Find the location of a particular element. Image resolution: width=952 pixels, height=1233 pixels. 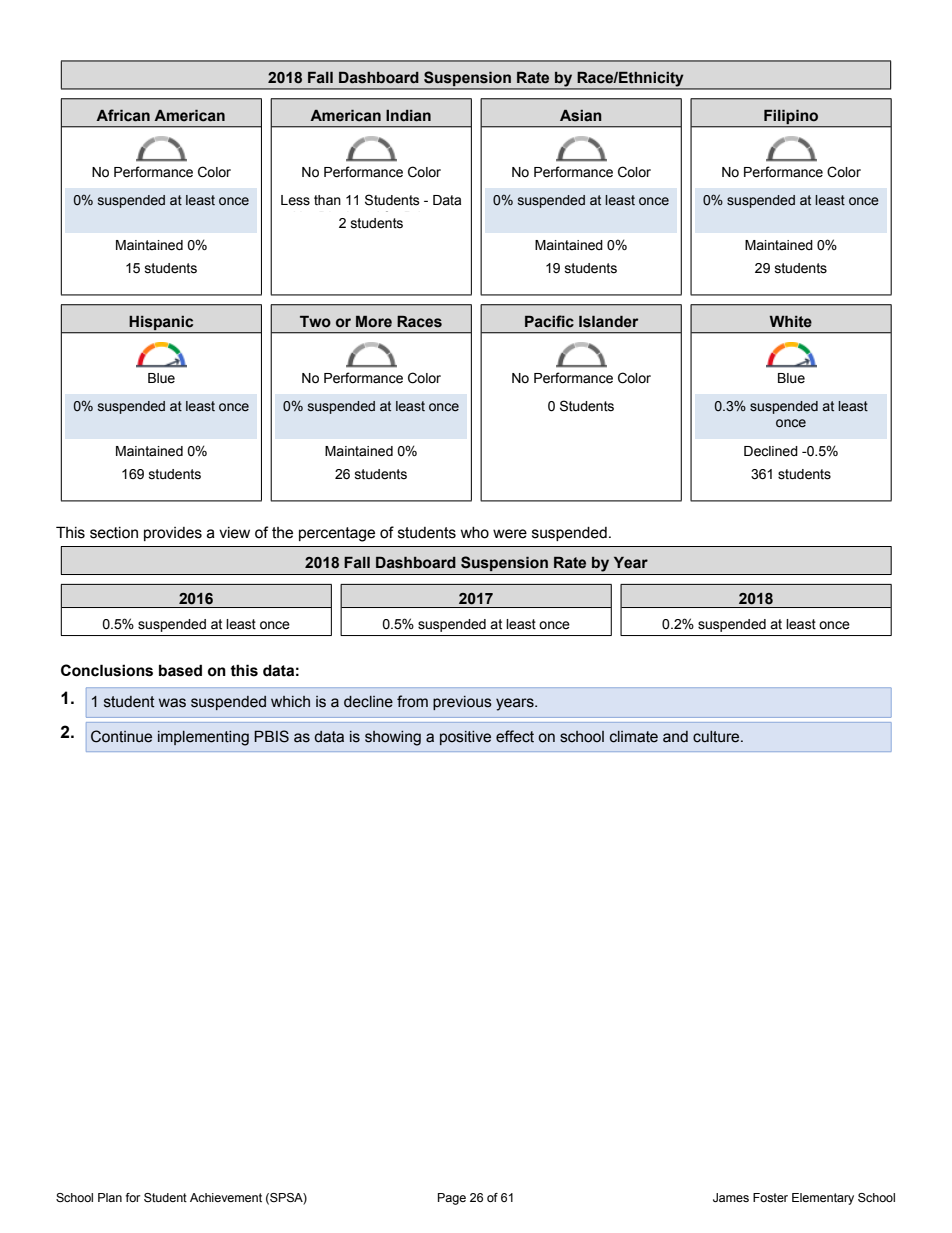

African is located at coordinates (123, 115).
